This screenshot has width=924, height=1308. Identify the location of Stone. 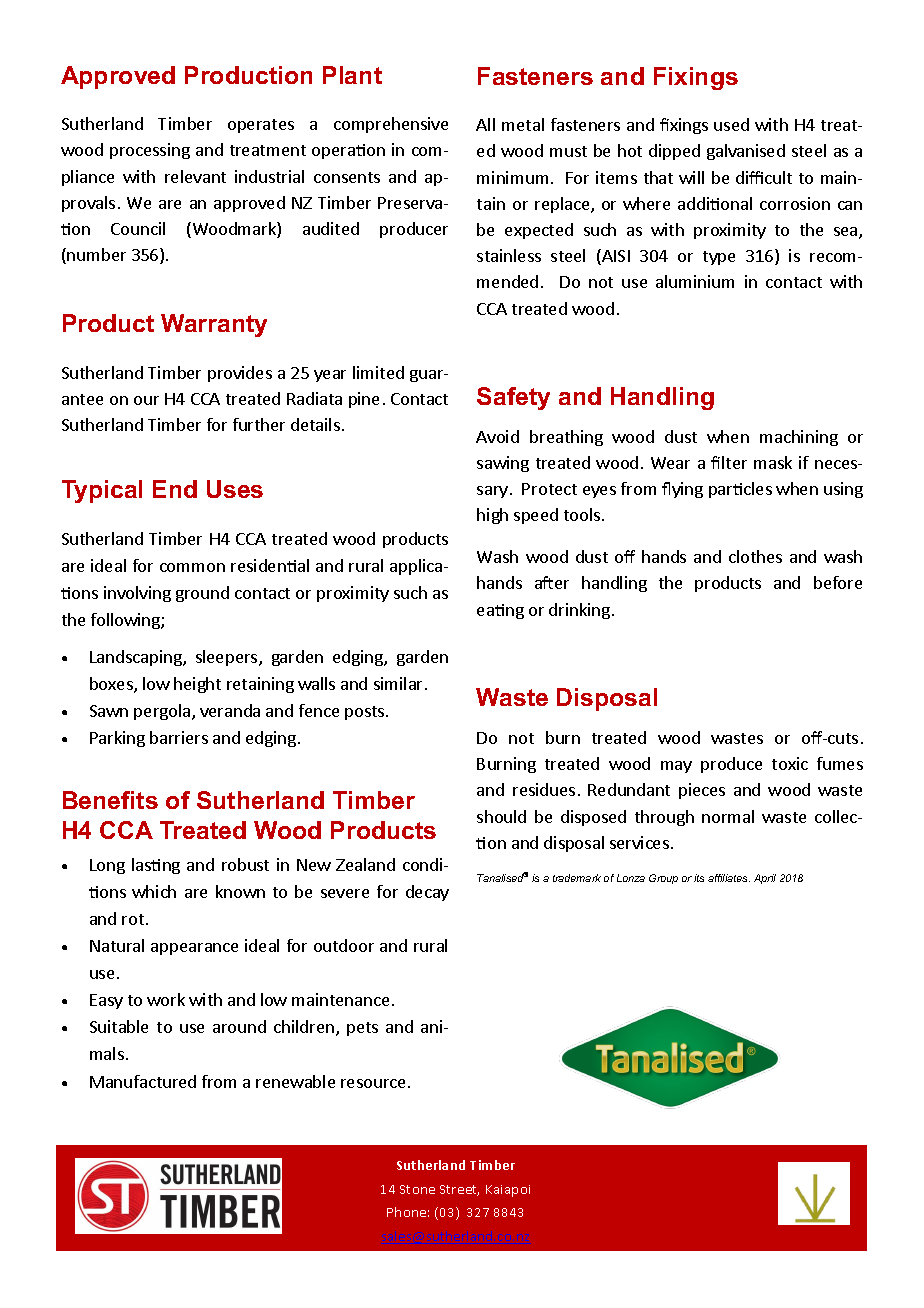
(417, 1189).
